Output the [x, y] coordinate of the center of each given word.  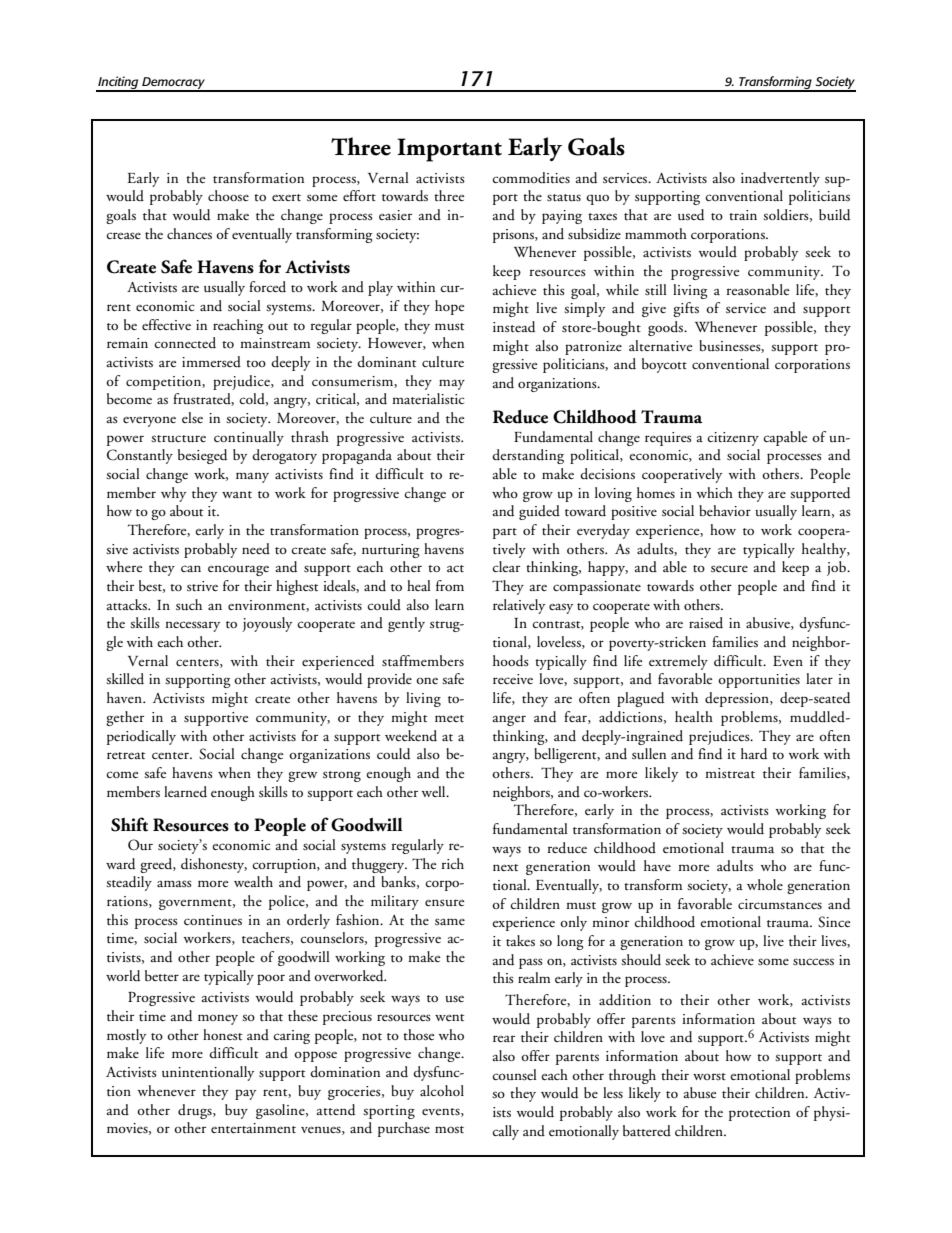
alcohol [442, 1090]
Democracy [173, 84]
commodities [531, 178]
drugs [196, 1111]
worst [709, 1077]
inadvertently [780, 179]
